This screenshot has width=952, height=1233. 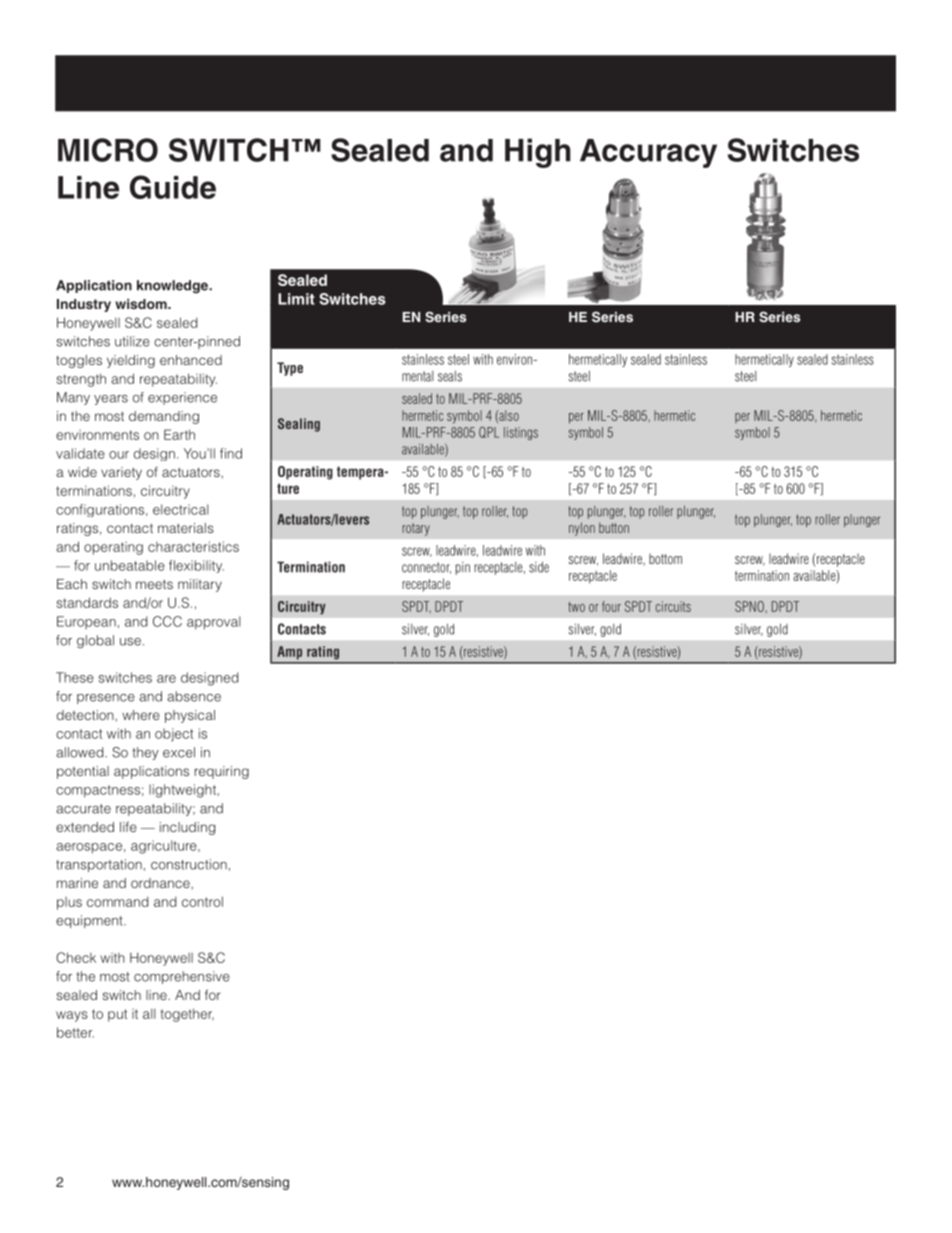 I want to click on High, so click(x=538, y=153).
